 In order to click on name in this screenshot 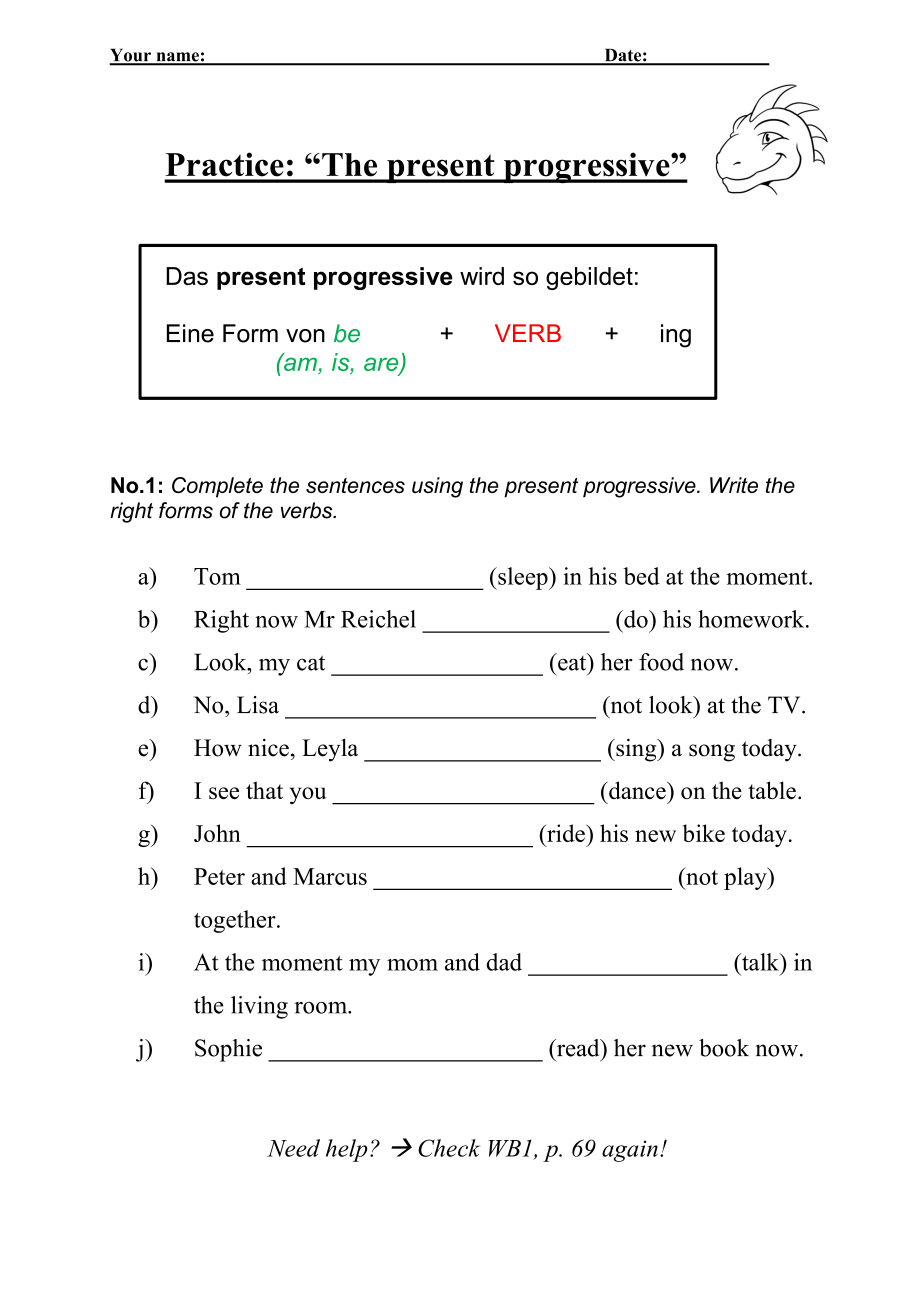, I will do `click(177, 58)`.
